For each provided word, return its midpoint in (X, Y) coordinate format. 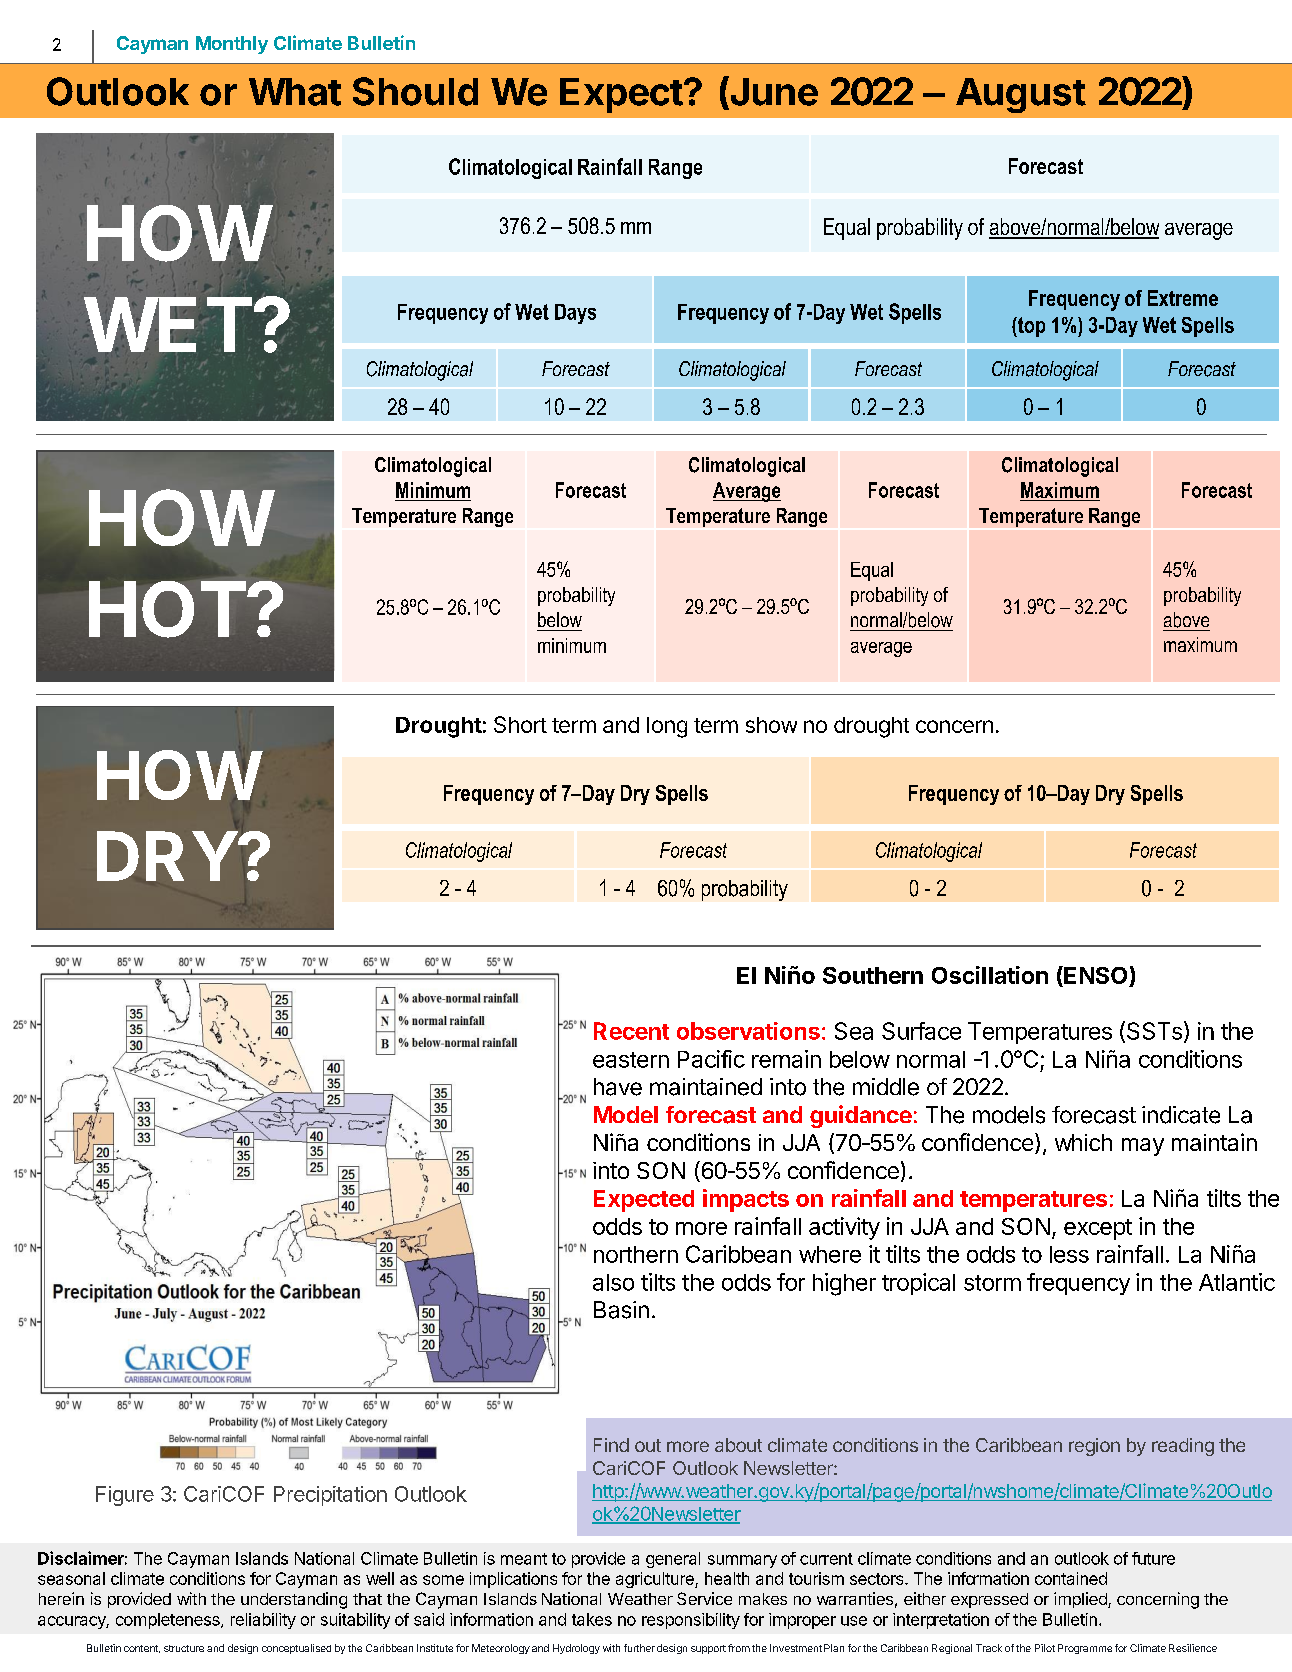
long (667, 727)
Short (520, 724)
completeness (169, 1621)
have (618, 1087)
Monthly (232, 45)
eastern (631, 1060)
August (1021, 95)
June (773, 91)
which (1083, 1142)
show (771, 725)
